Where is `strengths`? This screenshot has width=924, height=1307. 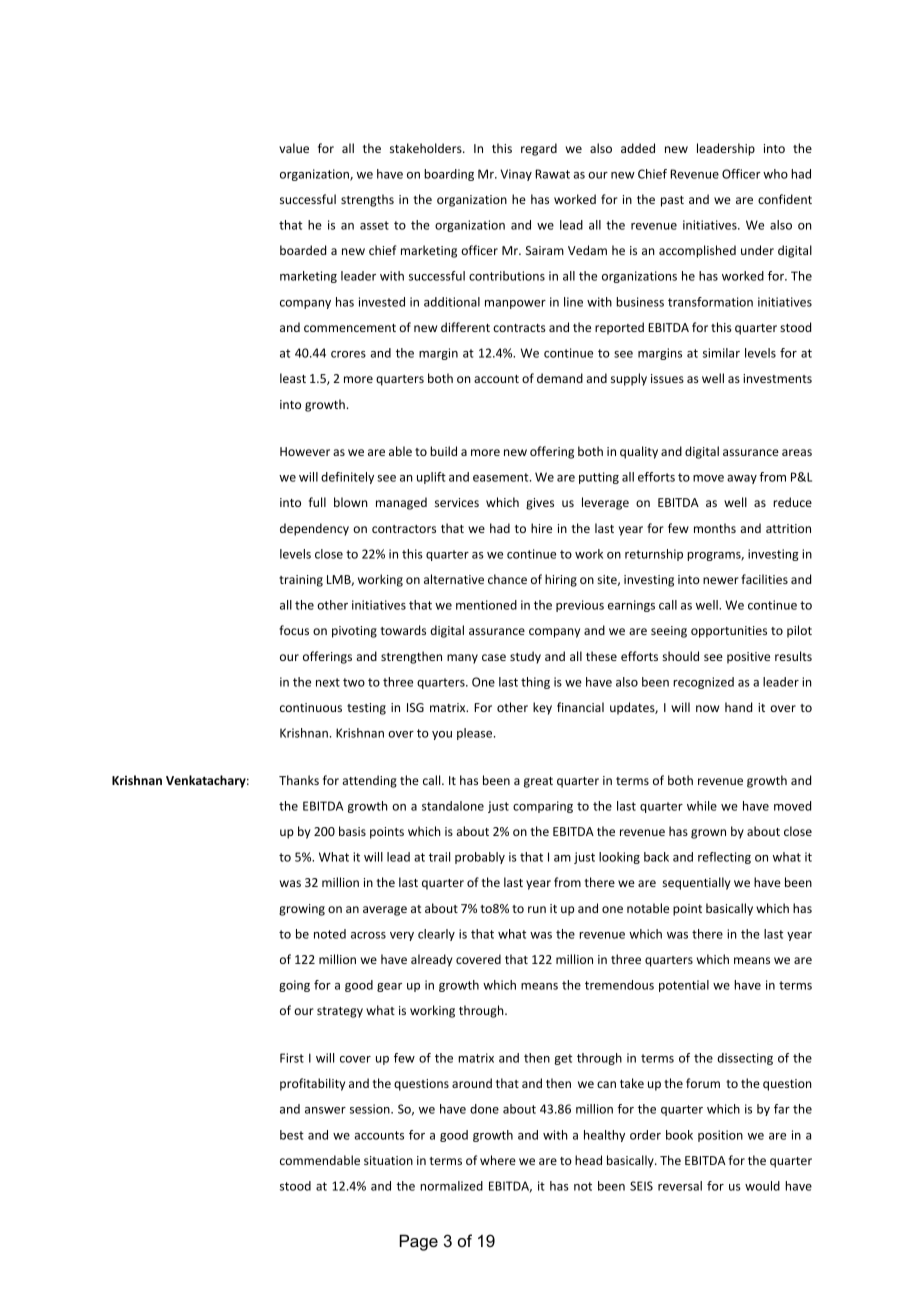 strengths is located at coordinates (367, 200).
